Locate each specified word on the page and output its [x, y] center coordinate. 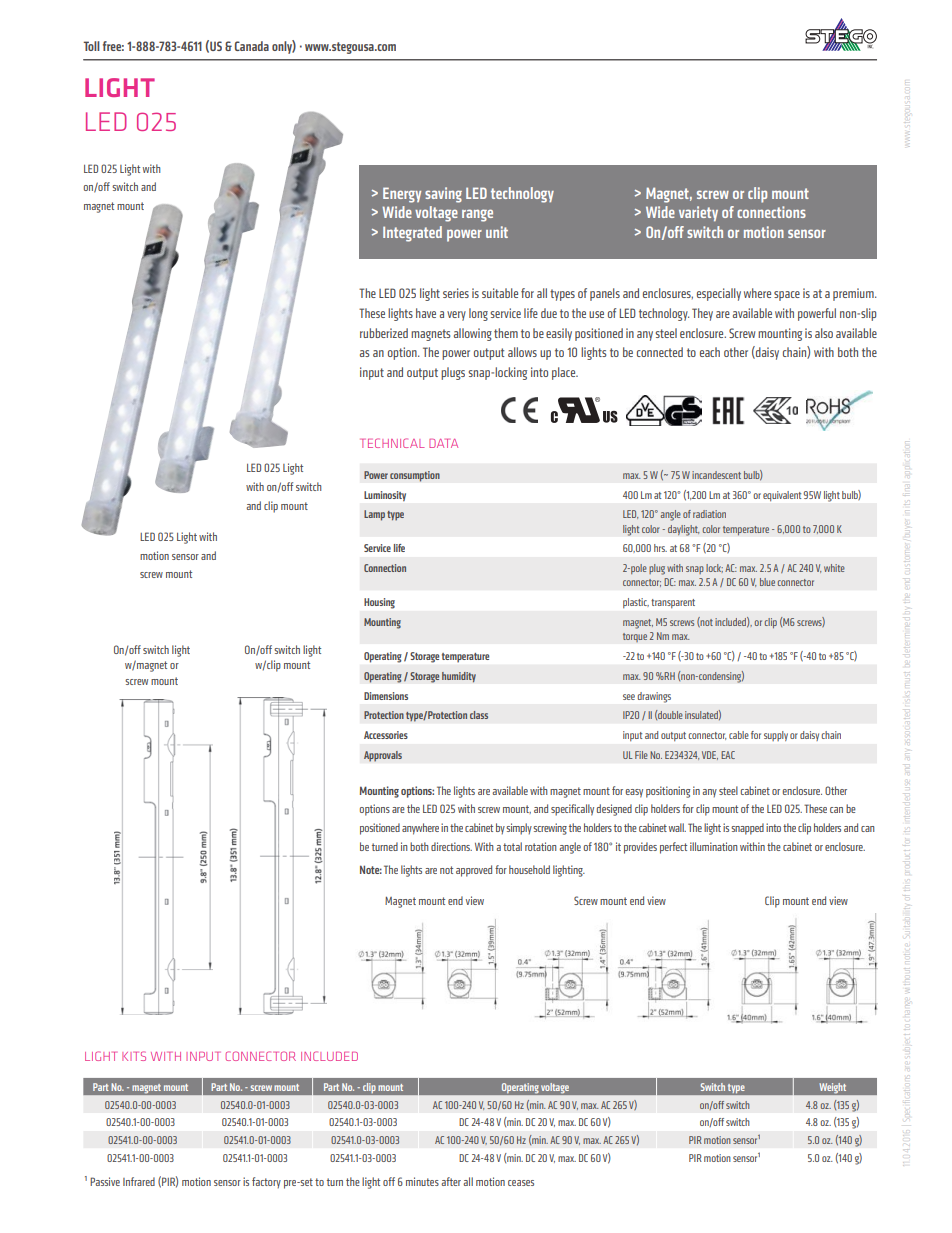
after [451, 1181]
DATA [443, 443]
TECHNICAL [392, 443]
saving [443, 195]
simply [519, 829]
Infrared [139, 1181]
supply [776, 736]
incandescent [716, 475]
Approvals [383, 756]
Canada [252, 46]
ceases [521, 1183]
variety [698, 214]
